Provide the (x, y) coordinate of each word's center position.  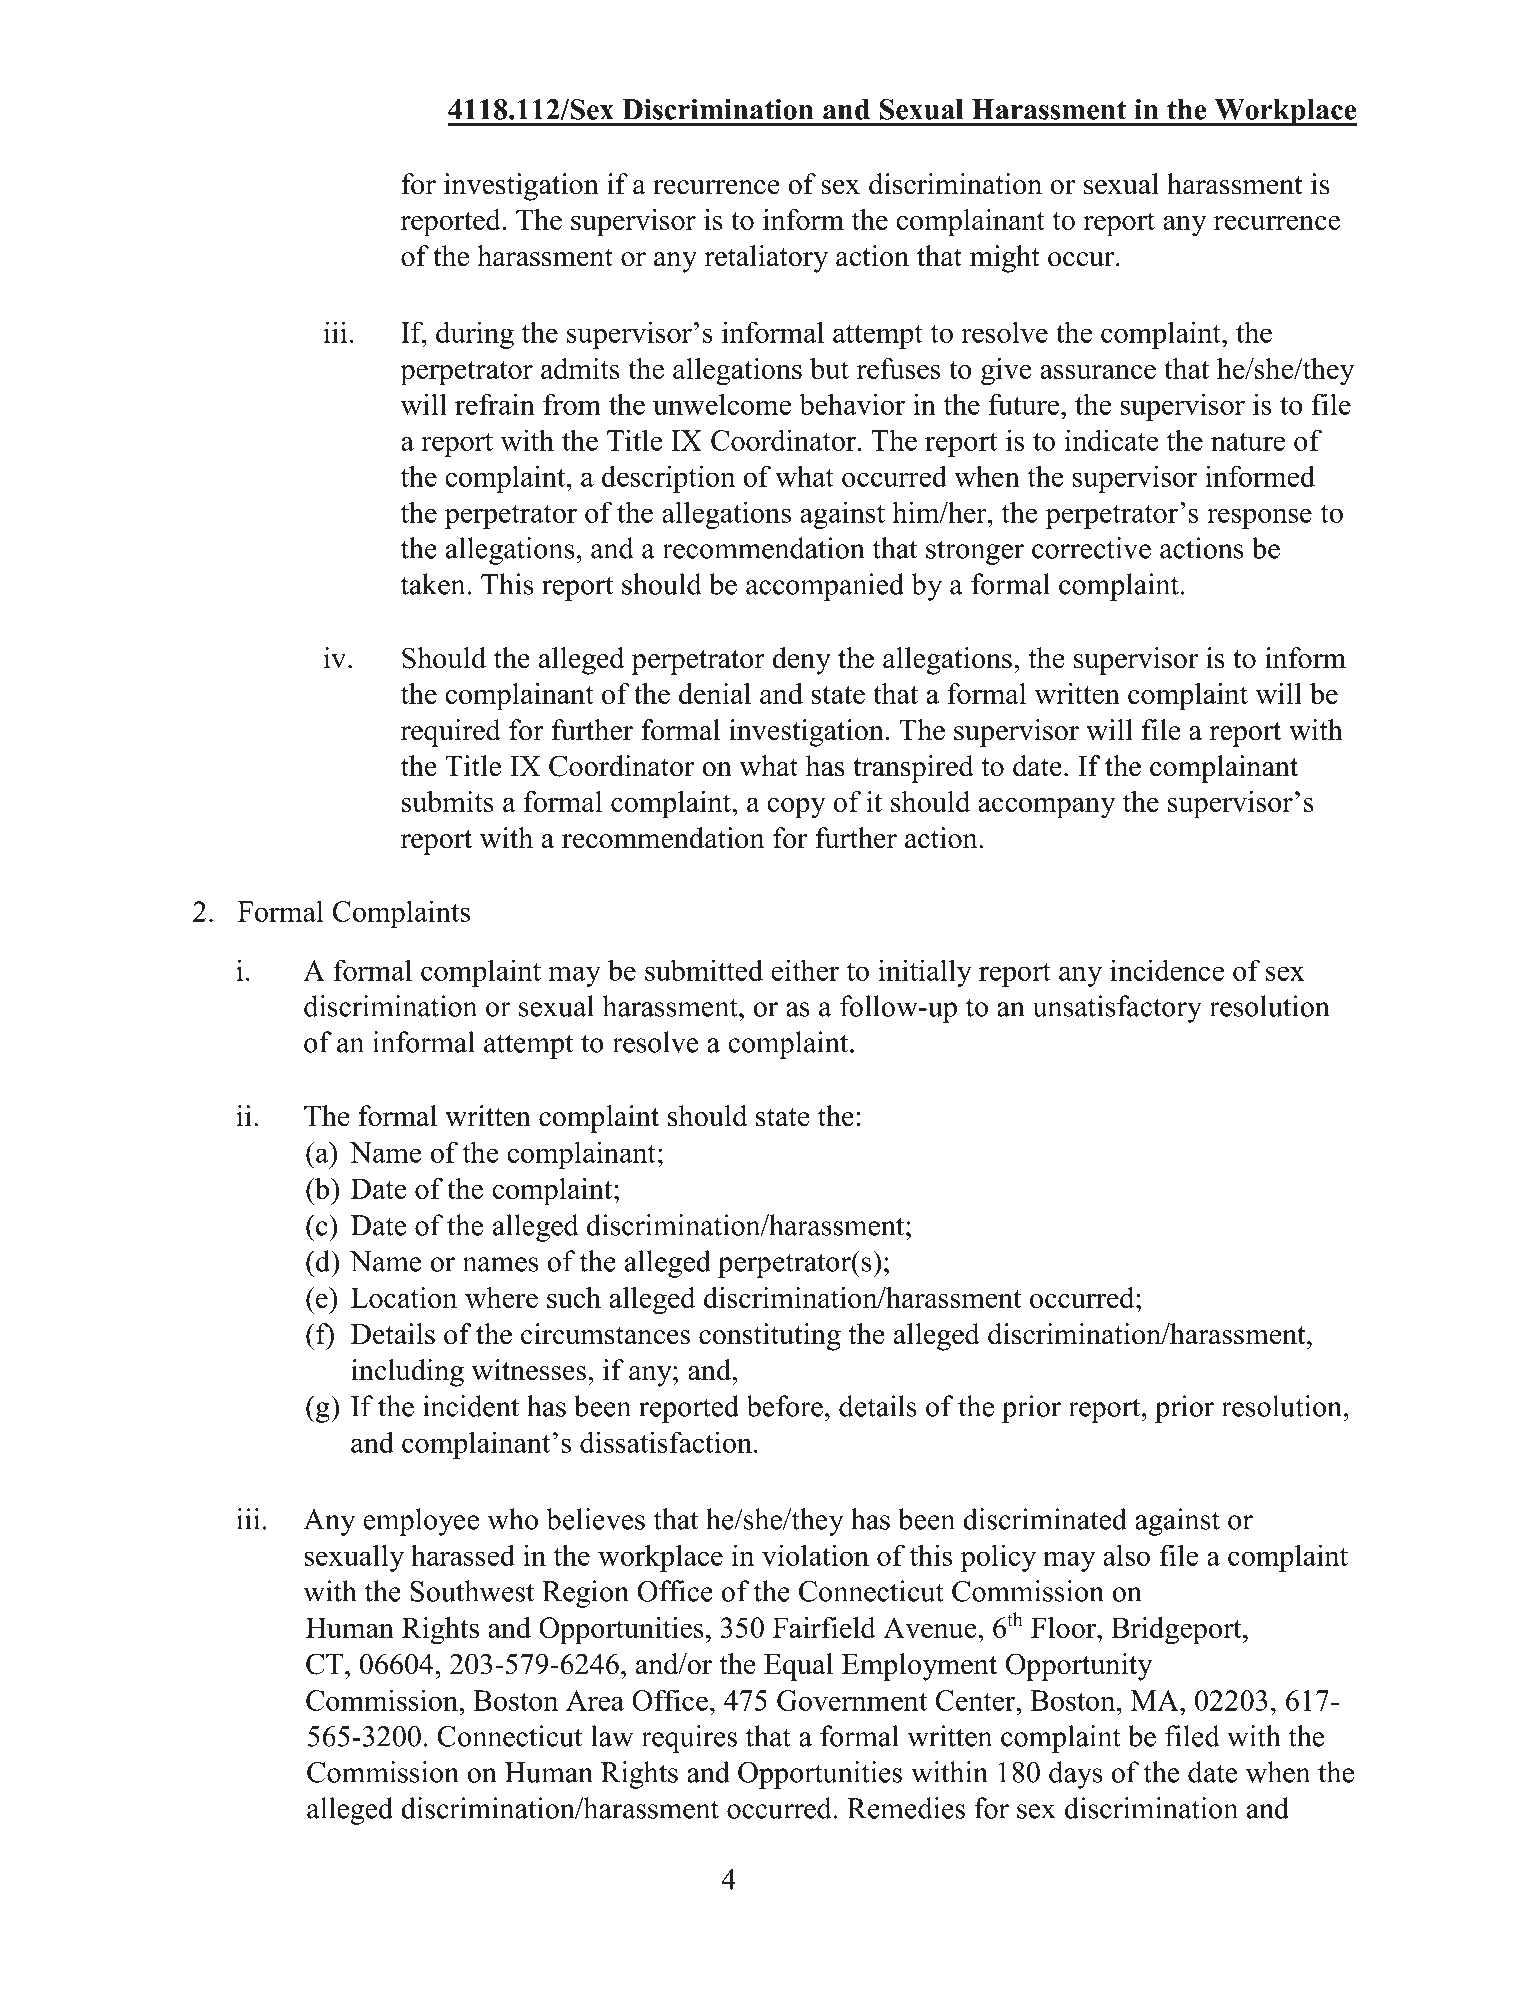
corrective (1091, 548)
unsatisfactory (1117, 1009)
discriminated (1045, 1519)
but (829, 368)
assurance (1098, 372)
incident (471, 1406)
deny (801, 661)
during (475, 335)
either (805, 970)
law (612, 1736)
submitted (704, 970)
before (785, 1406)
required (451, 733)
